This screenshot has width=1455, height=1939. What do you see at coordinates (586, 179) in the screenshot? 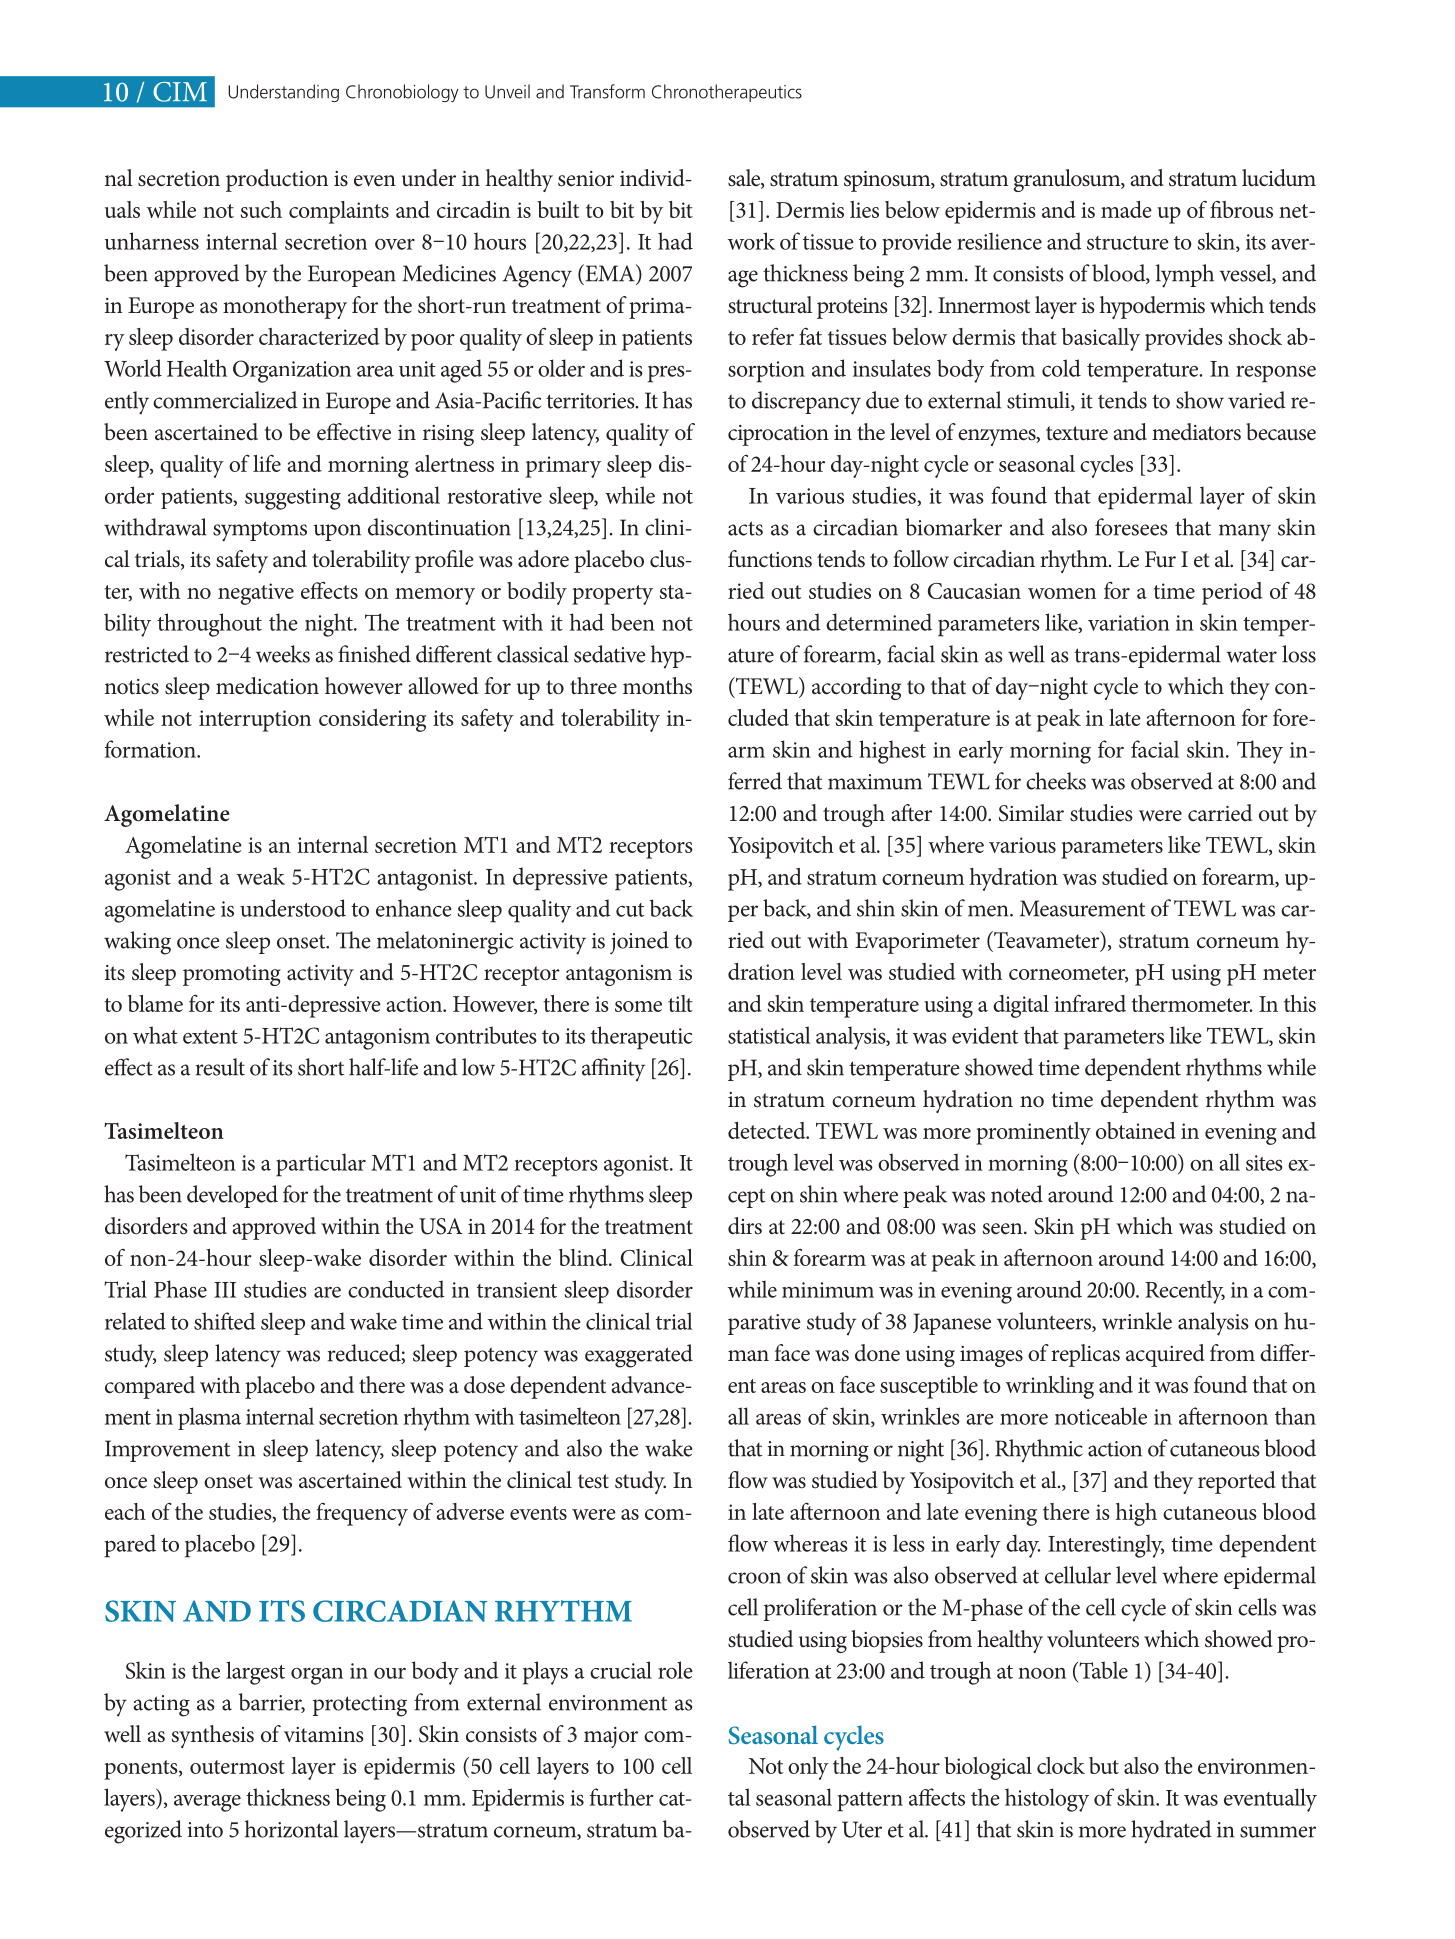
I see `senior` at bounding box center [586, 179].
